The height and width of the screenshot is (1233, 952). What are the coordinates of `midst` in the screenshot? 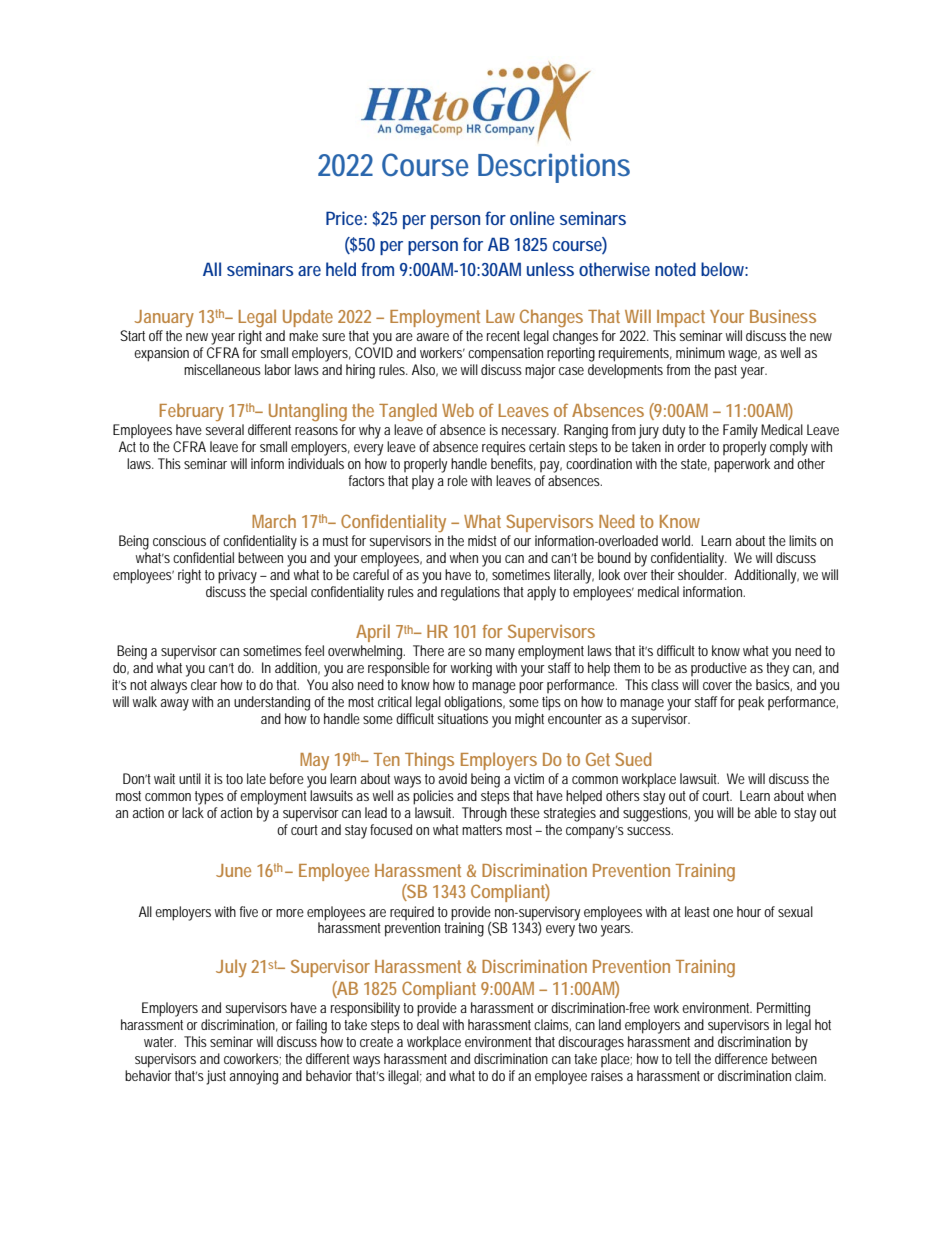 It's located at (484, 540).
